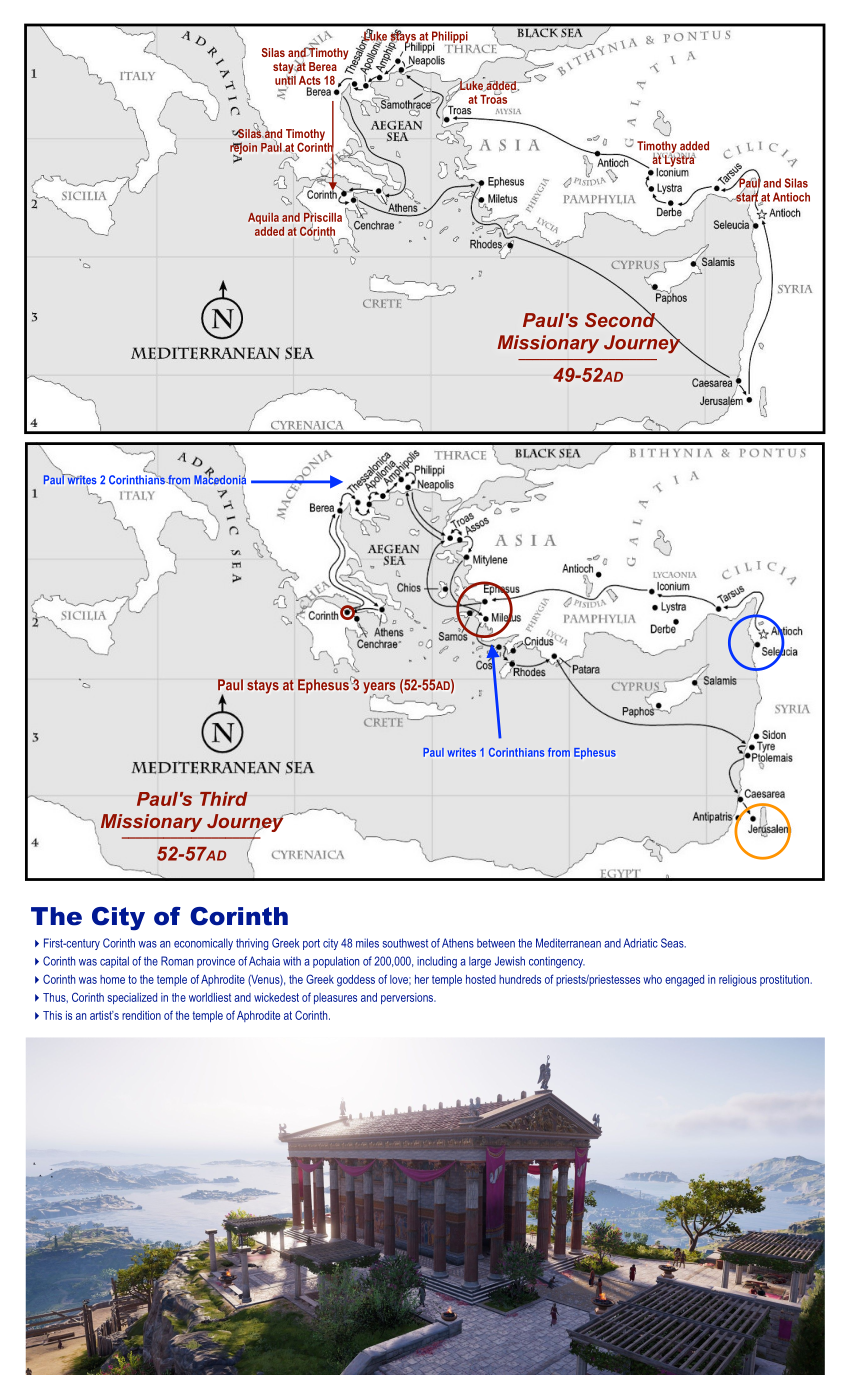 Image resolution: width=849 pixels, height=1400 pixels. What do you see at coordinates (747, 197) in the page?
I see `start` at bounding box center [747, 197].
